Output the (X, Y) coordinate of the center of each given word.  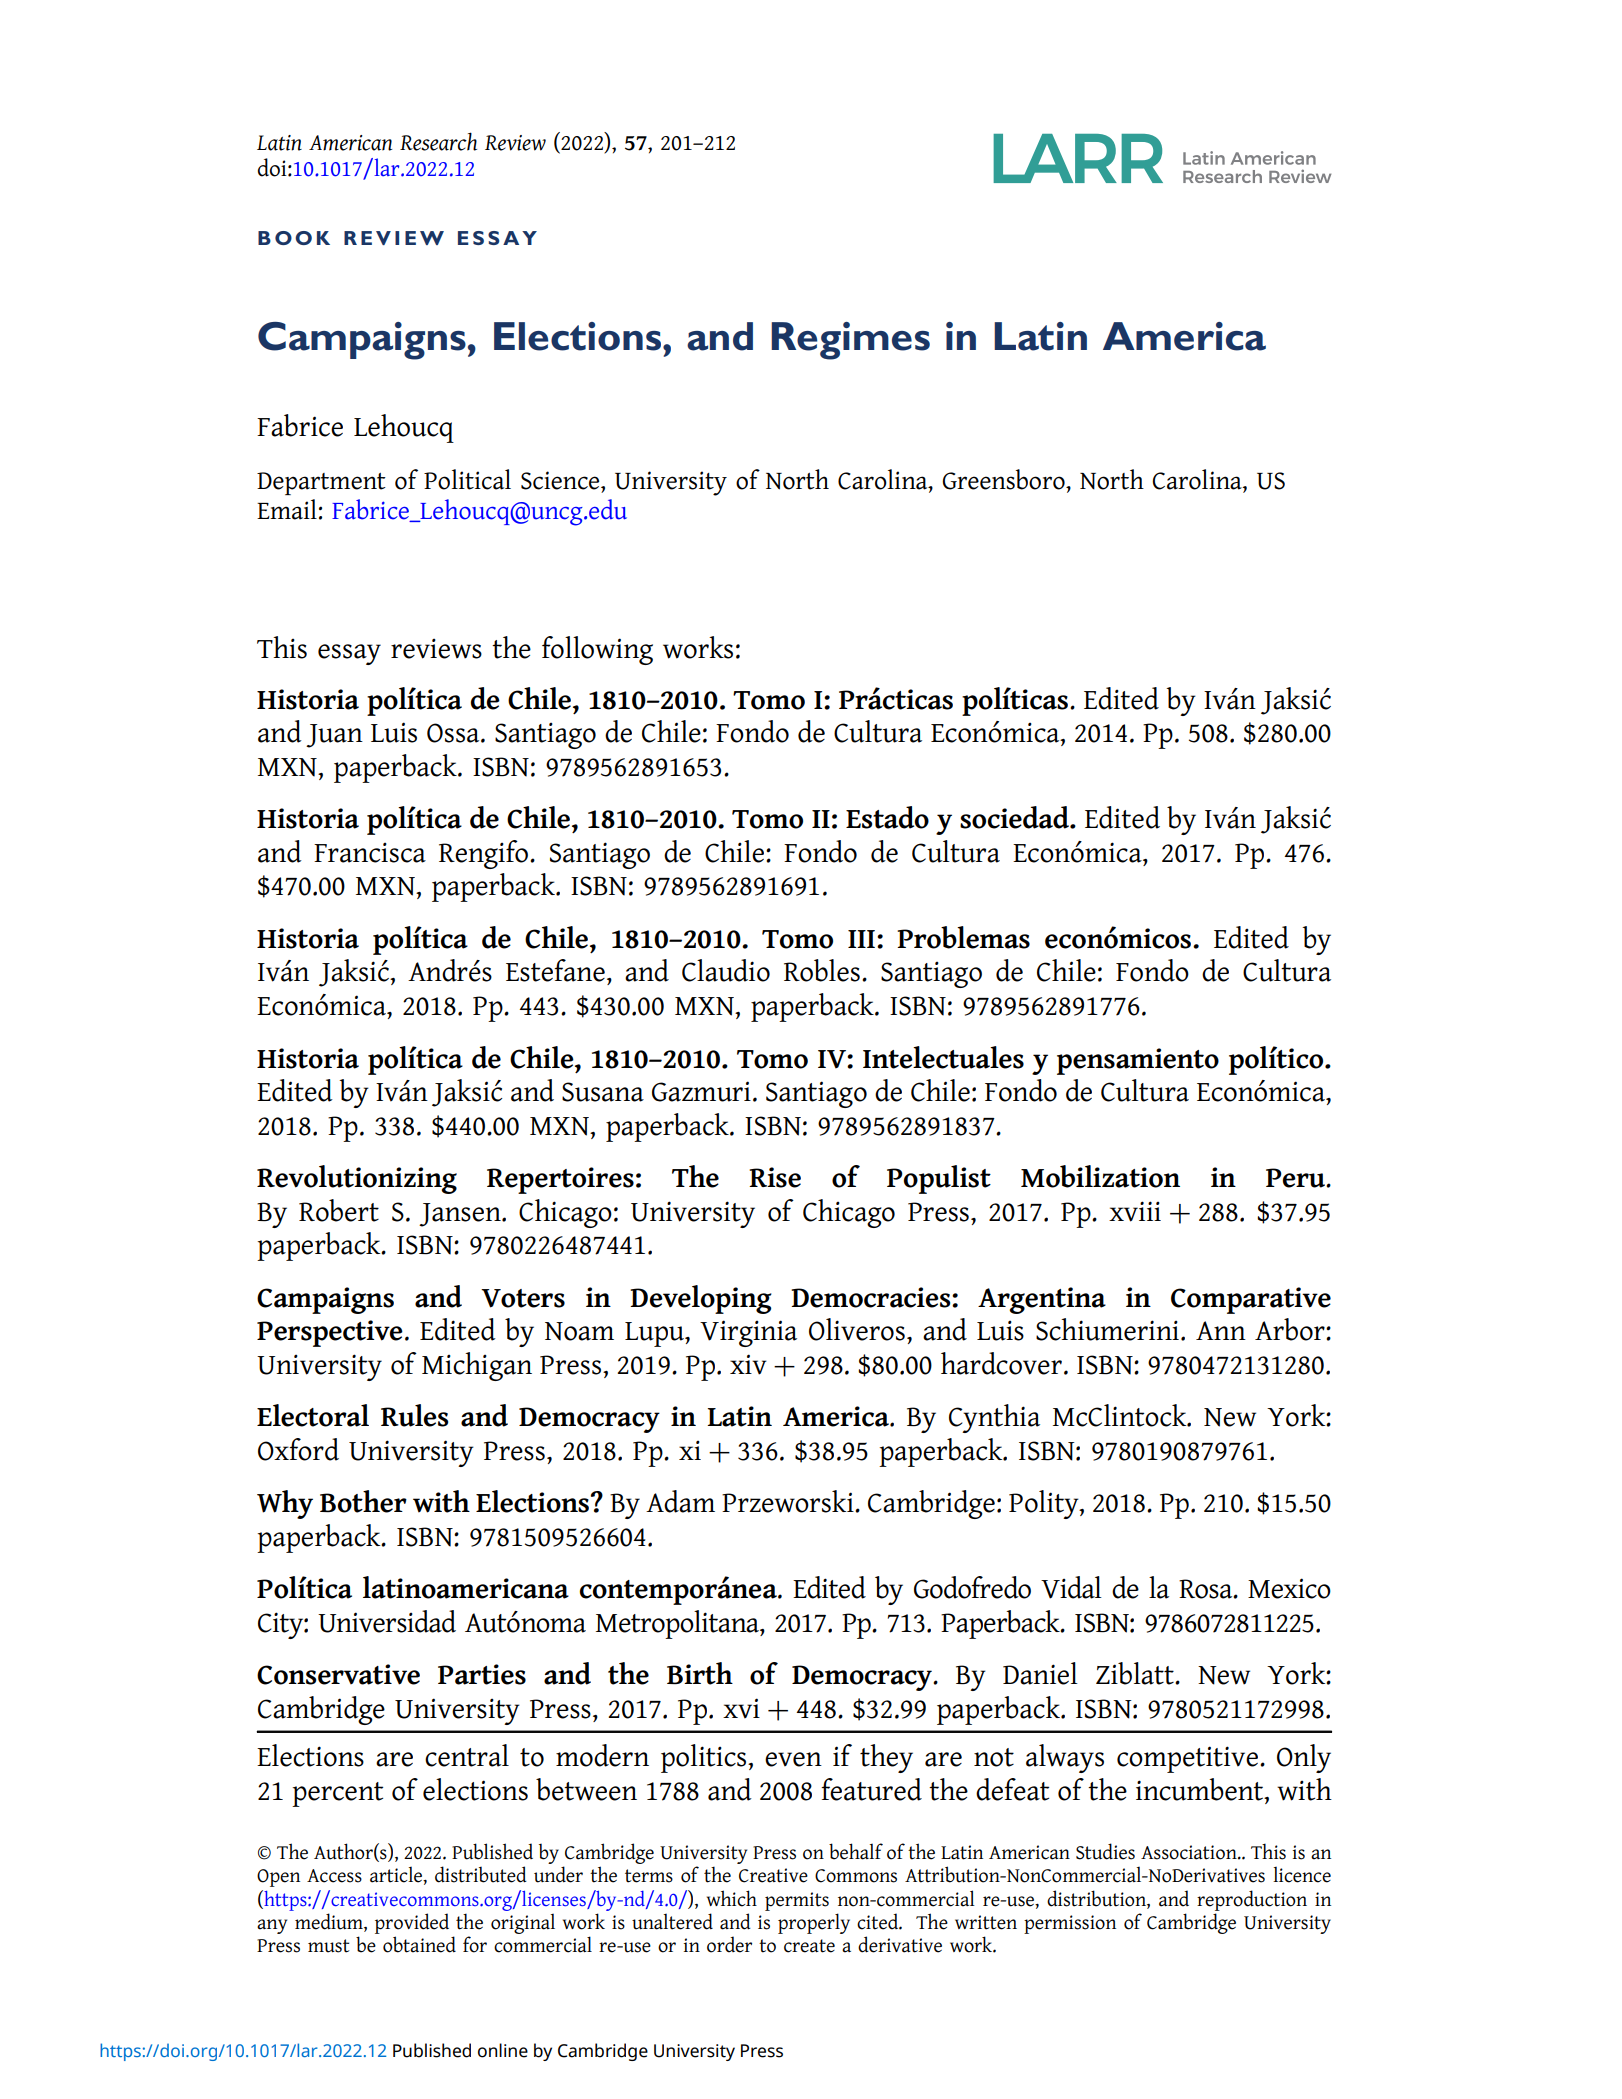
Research (438, 141)
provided (412, 1923)
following (597, 650)
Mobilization (1100, 1176)
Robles (822, 970)
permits (797, 1901)
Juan (334, 736)
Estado (887, 817)
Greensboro (1004, 479)
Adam (680, 1501)
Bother (363, 1501)
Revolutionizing (357, 1179)
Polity (1045, 1504)
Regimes (850, 341)
